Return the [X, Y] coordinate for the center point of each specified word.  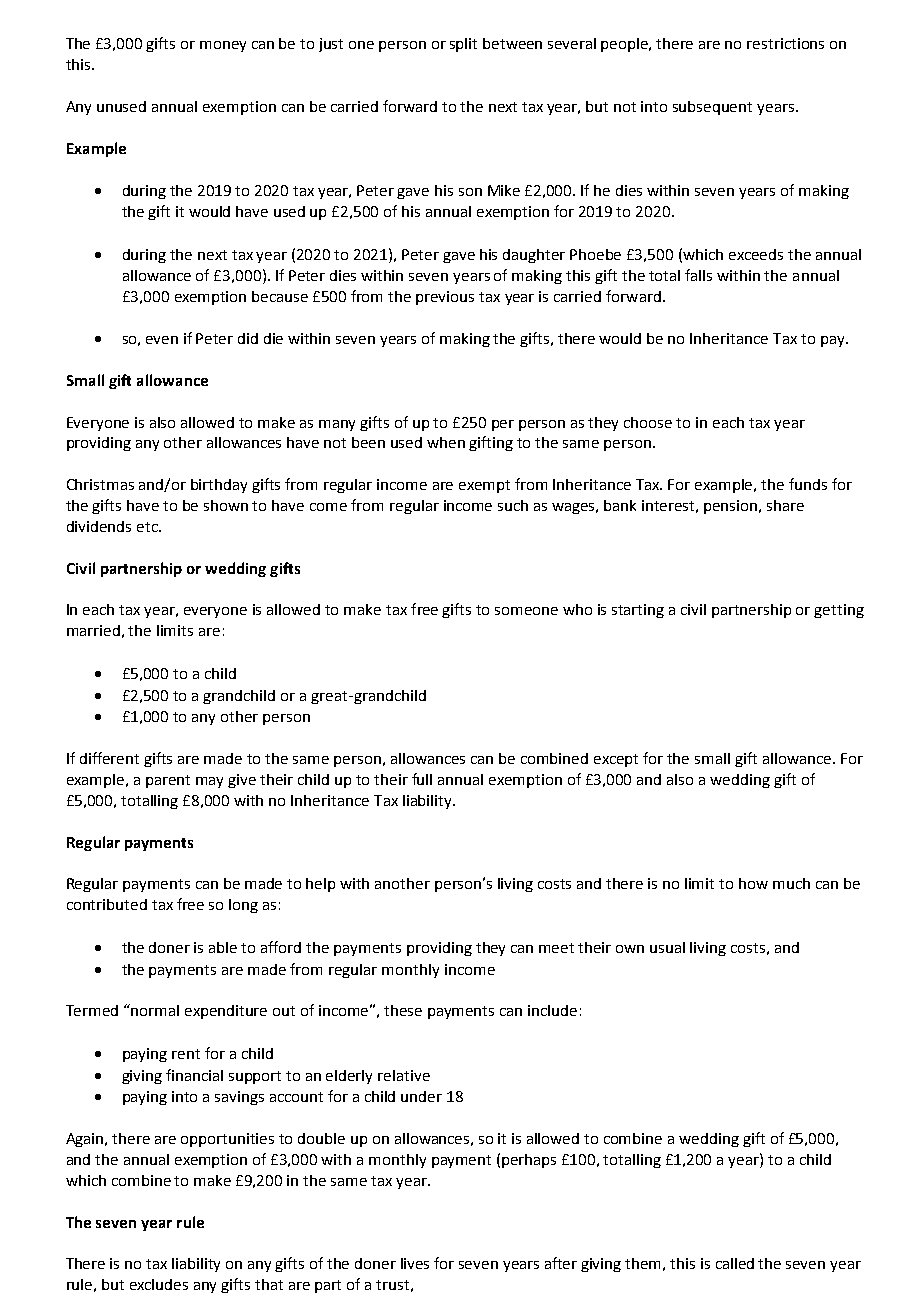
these [403, 1010]
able [223, 947]
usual [667, 947]
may [209, 782]
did [248, 338]
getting [839, 611]
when [446, 442]
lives [415, 1263]
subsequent [712, 108]
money [223, 46]
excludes [159, 1284]
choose [648, 422]
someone [526, 611]
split [463, 45]
